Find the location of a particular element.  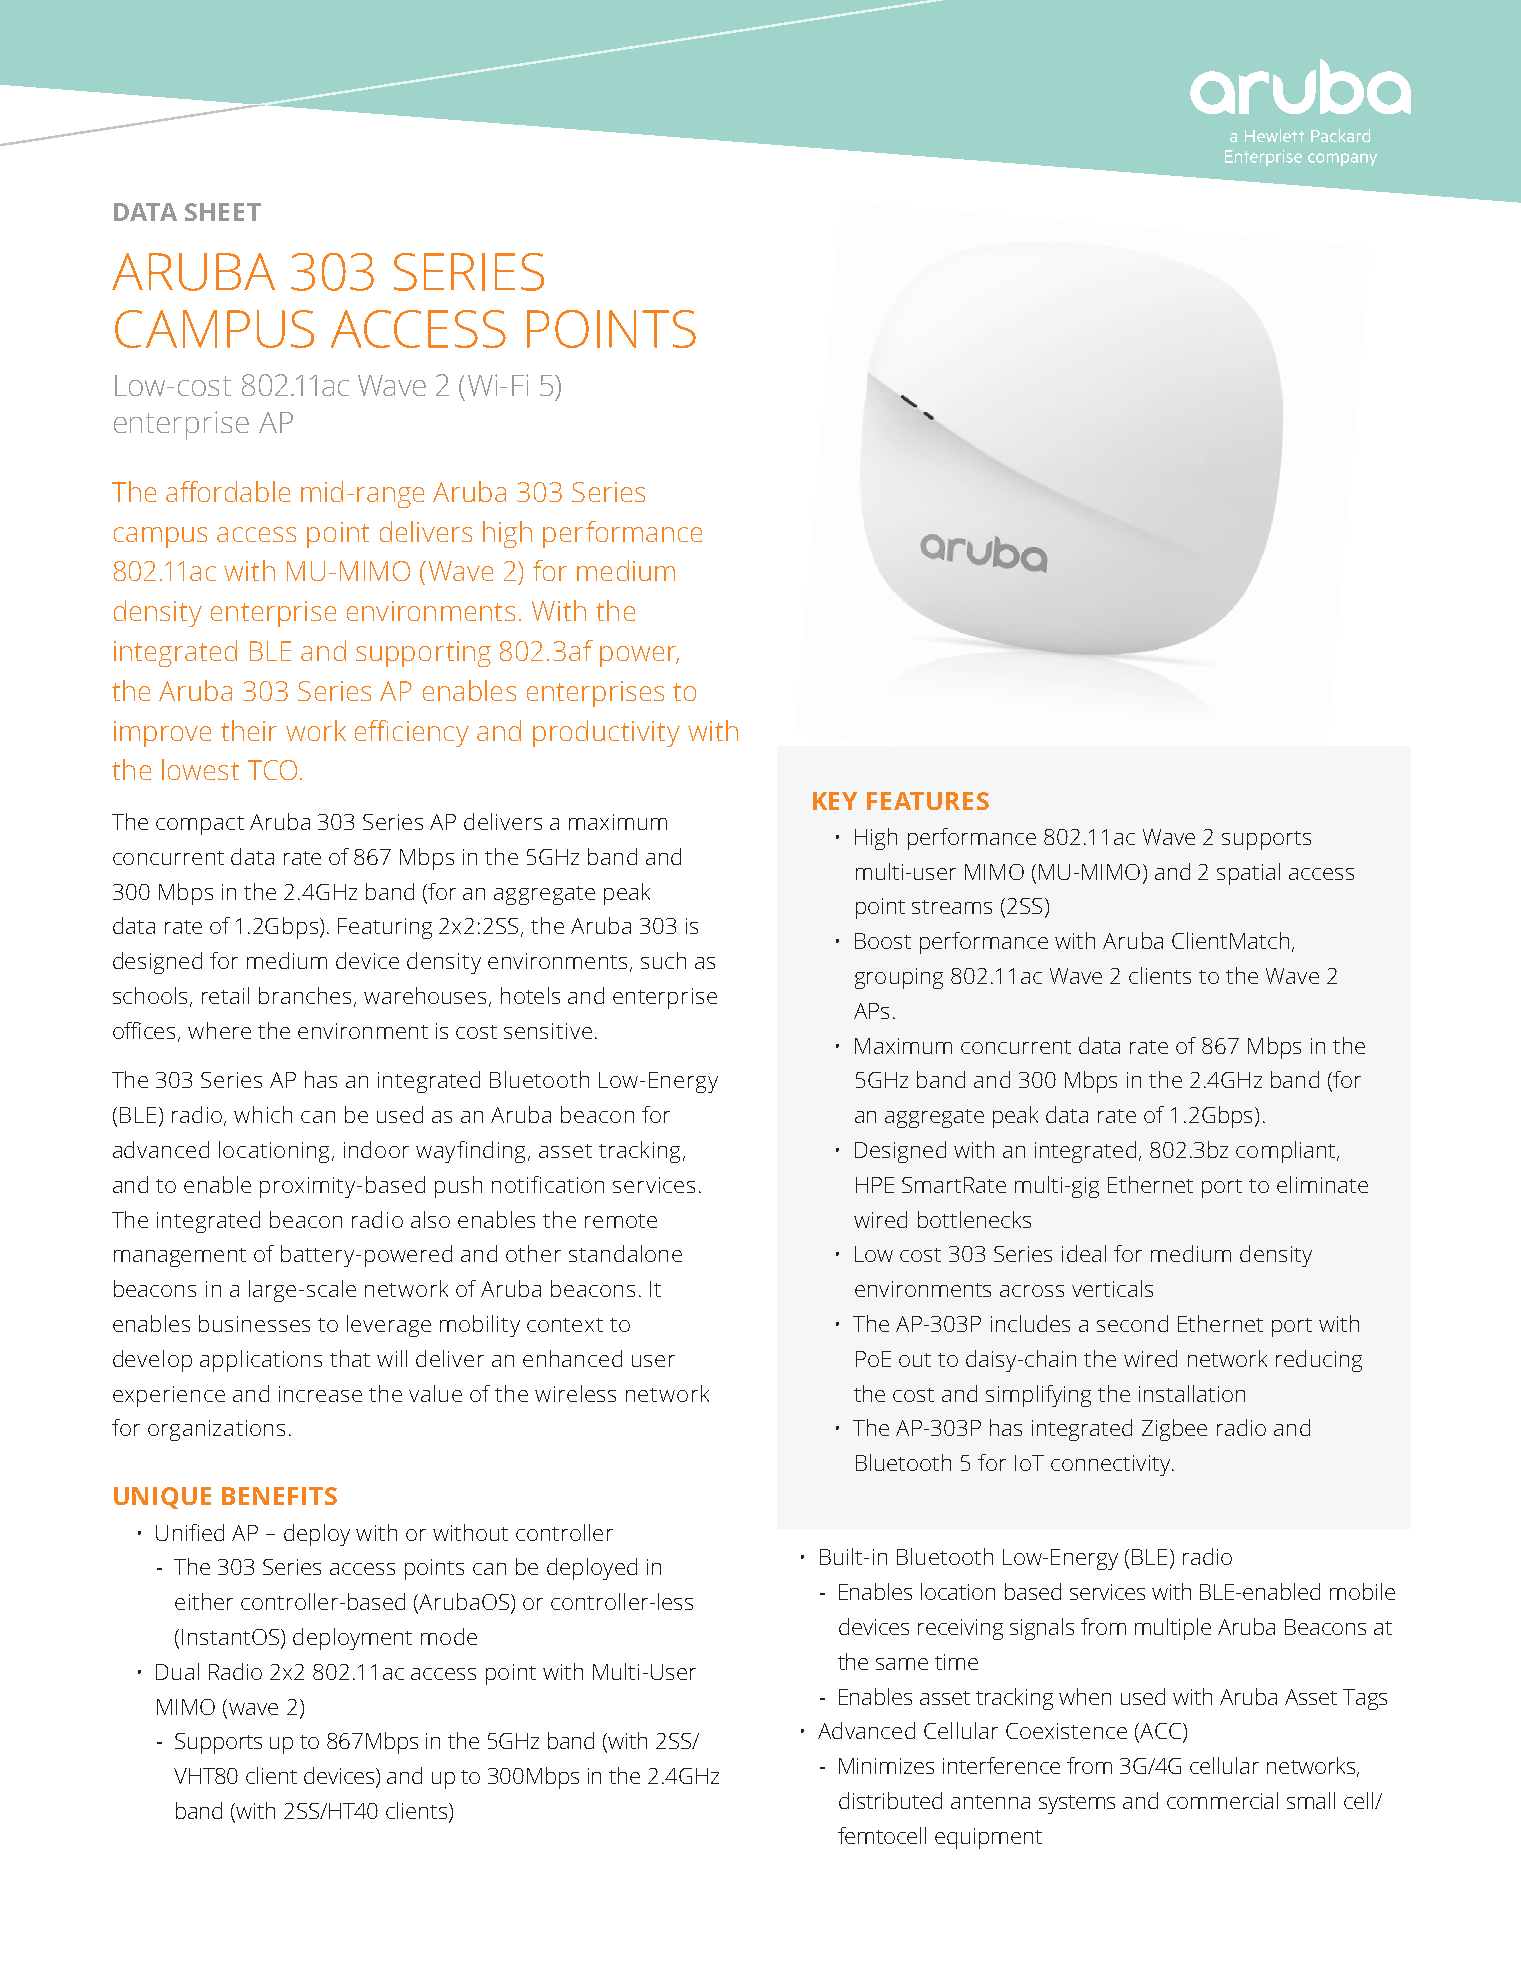

Minimizes is located at coordinates (886, 1766).
